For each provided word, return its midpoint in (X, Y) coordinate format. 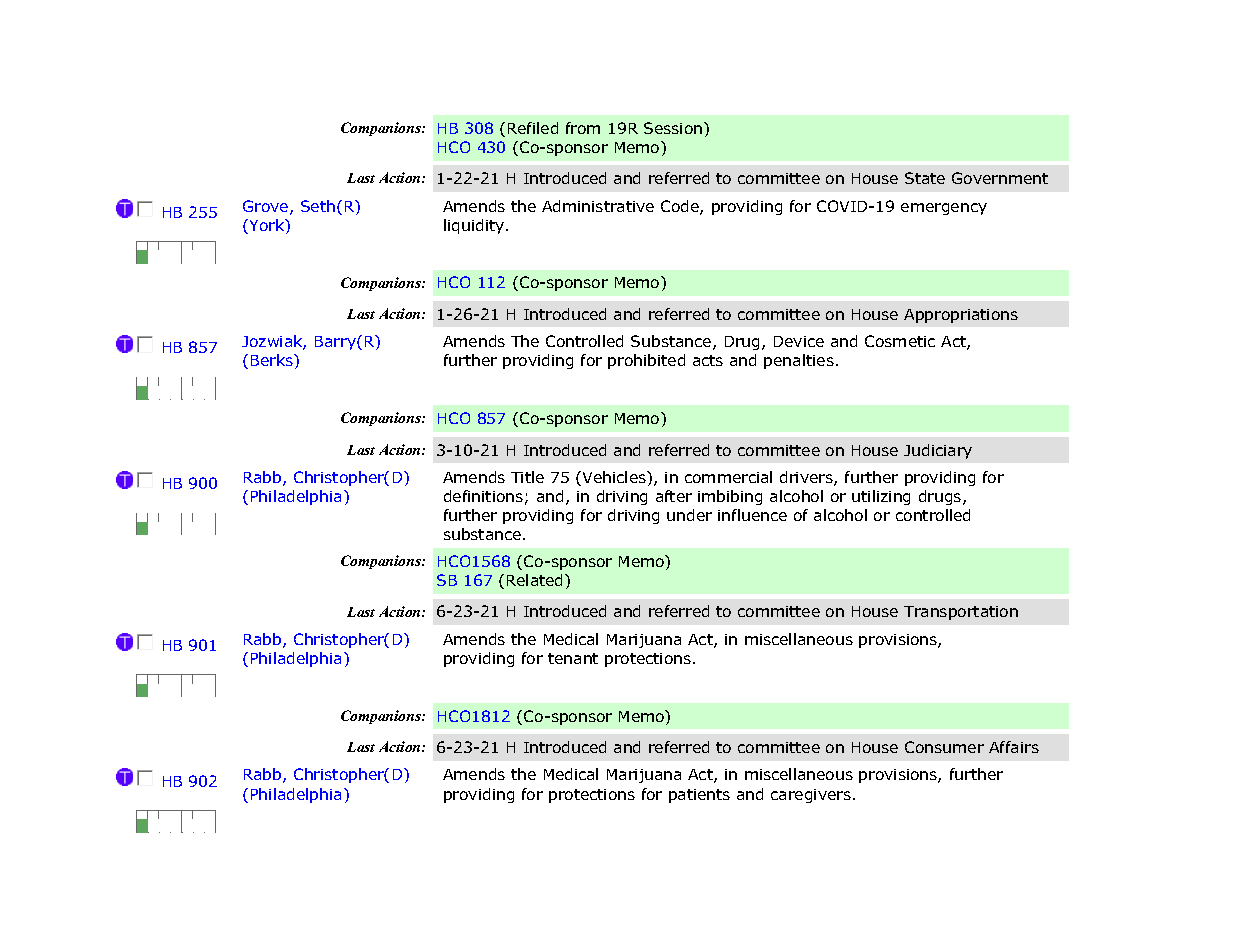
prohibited (646, 361)
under (689, 515)
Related (536, 580)
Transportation (961, 613)
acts (708, 360)
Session (674, 128)
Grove (267, 207)
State (925, 178)
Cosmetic (900, 341)
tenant (573, 658)
